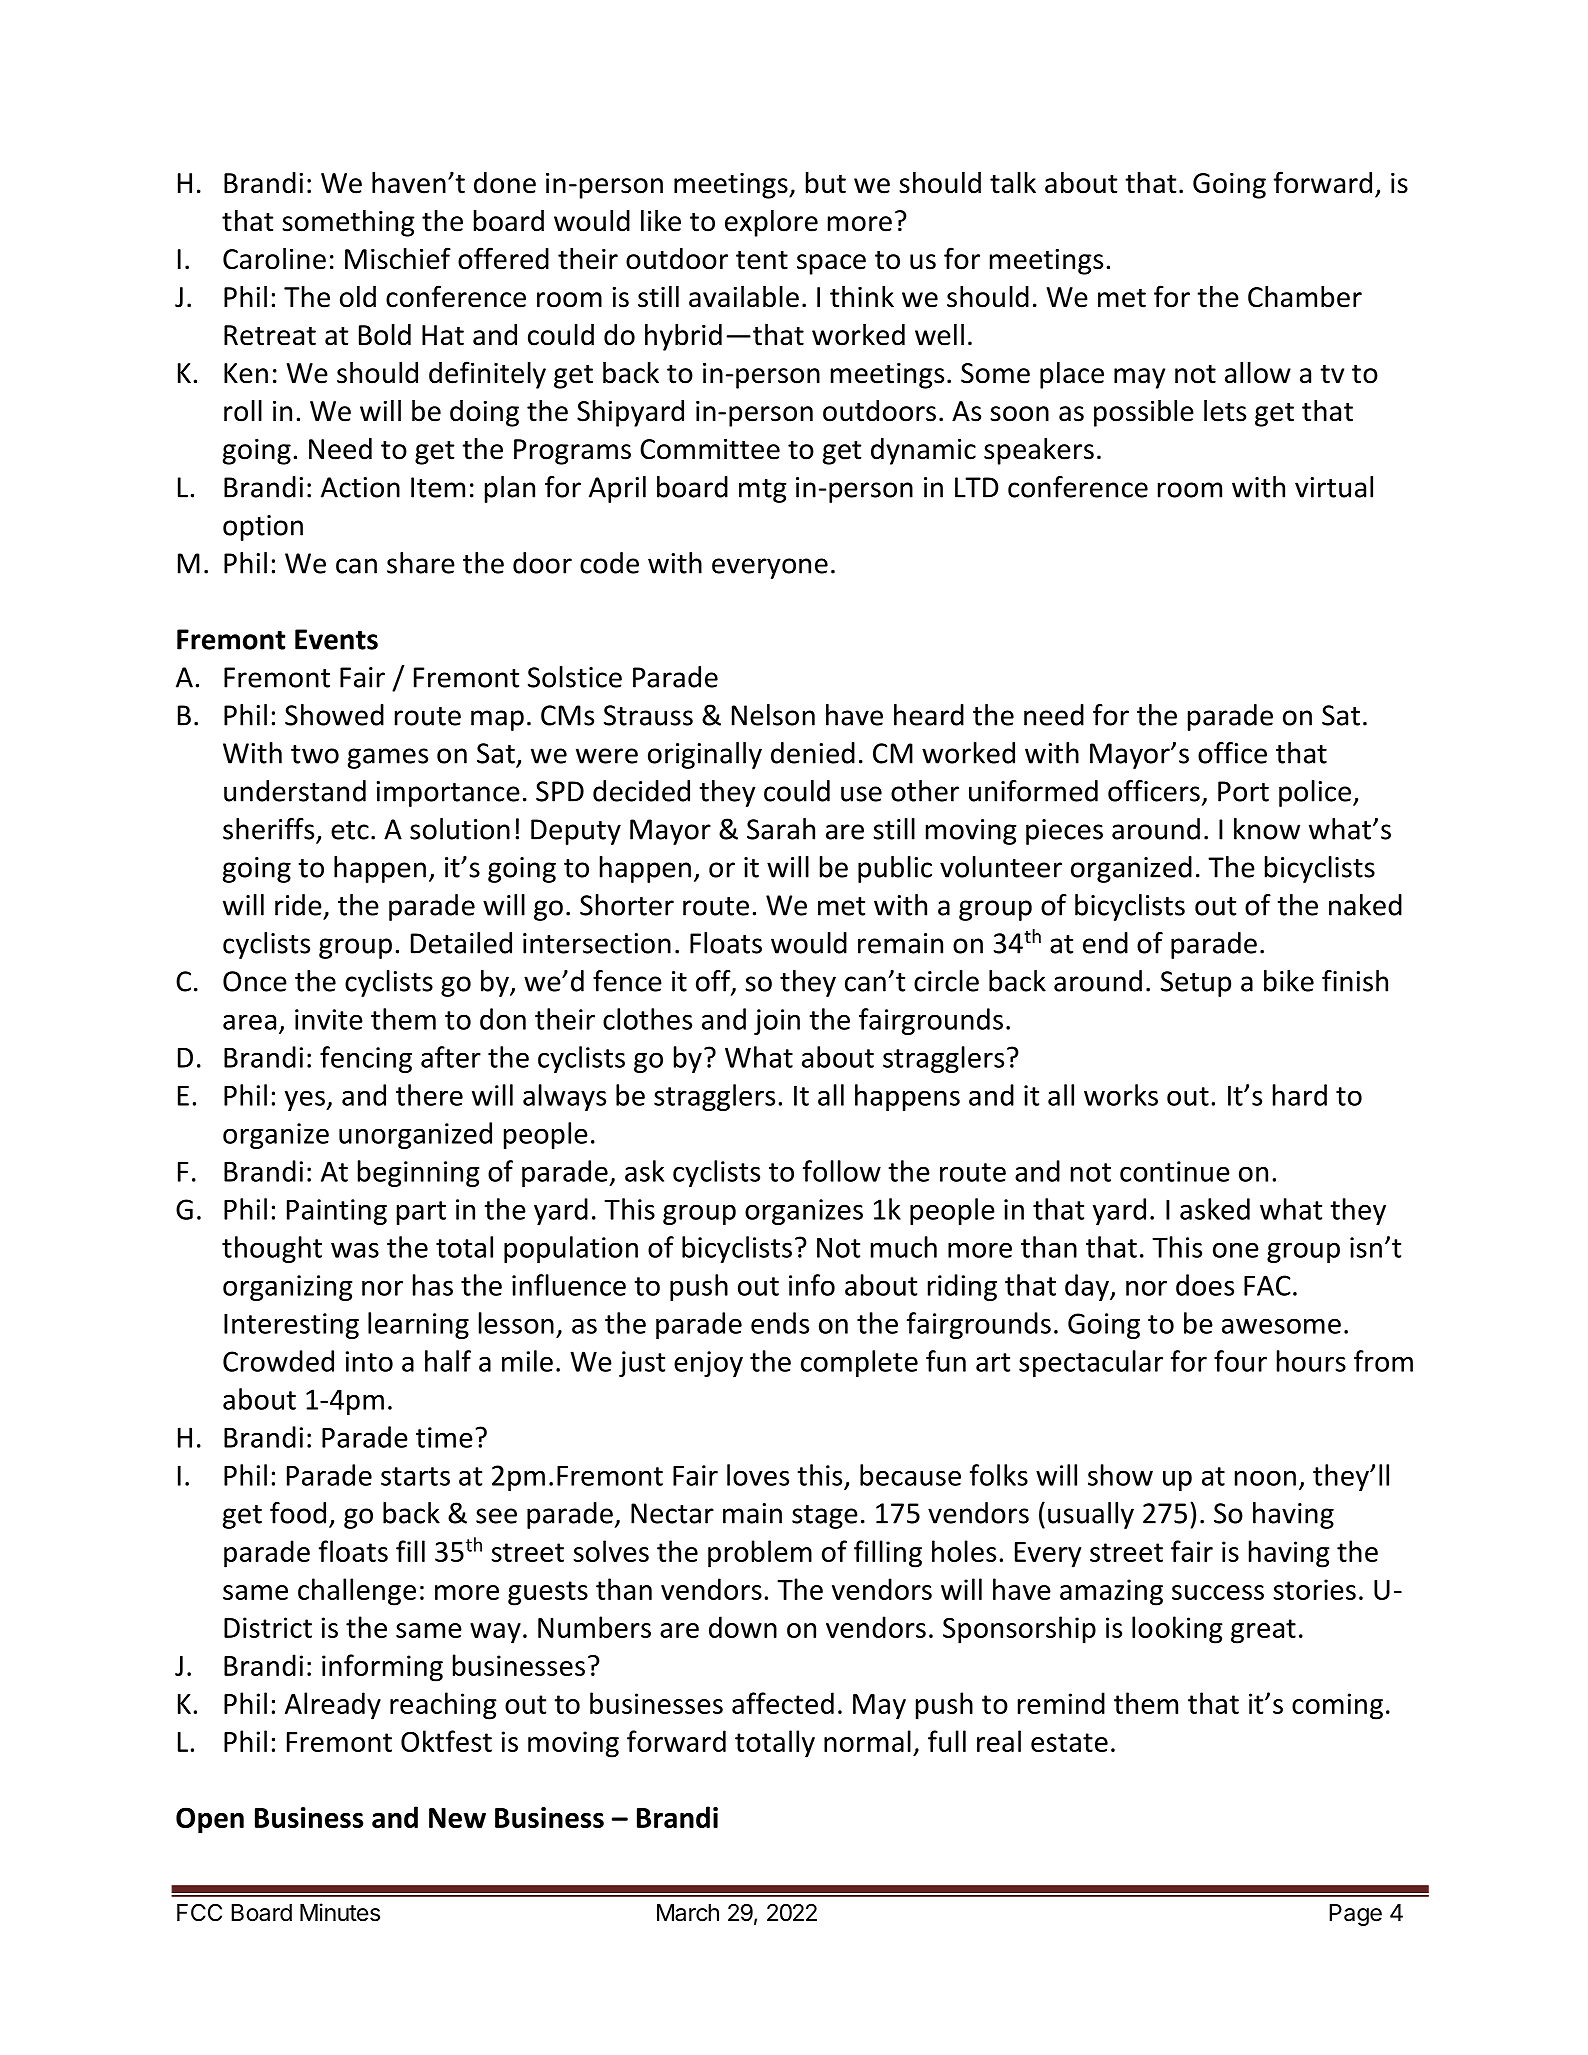  Describe the element at coordinates (1267, 829) in the screenshot. I see `know` at that location.
